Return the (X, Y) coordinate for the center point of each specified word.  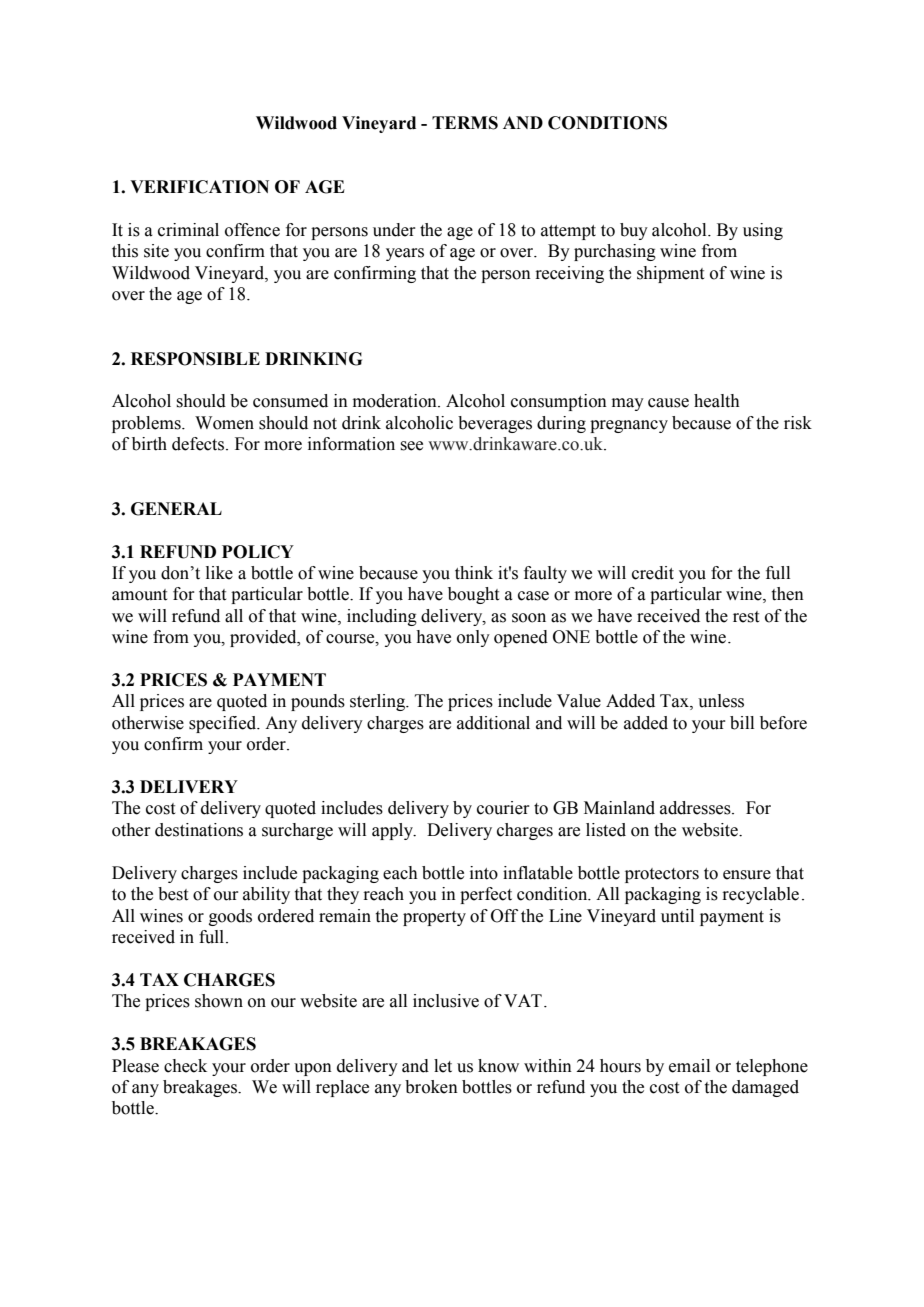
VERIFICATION (199, 187)
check (185, 1066)
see (412, 446)
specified (224, 724)
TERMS (465, 123)
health (717, 401)
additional (493, 723)
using (763, 231)
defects (199, 444)
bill (742, 723)
